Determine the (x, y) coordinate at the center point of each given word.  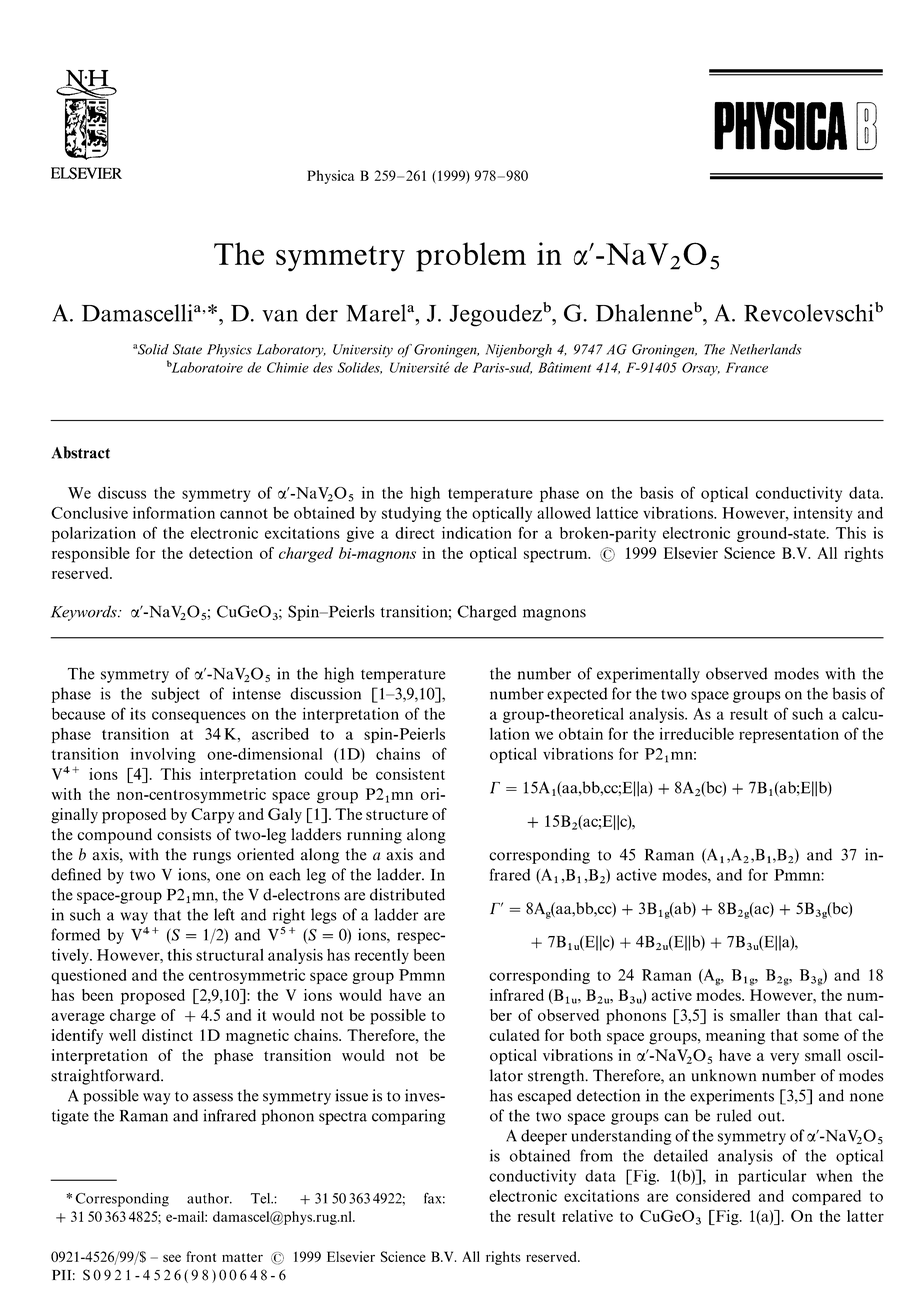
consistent (410, 774)
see (172, 1258)
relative (587, 1216)
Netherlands (766, 349)
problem (471, 257)
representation (789, 735)
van (280, 316)
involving (163, 755)
